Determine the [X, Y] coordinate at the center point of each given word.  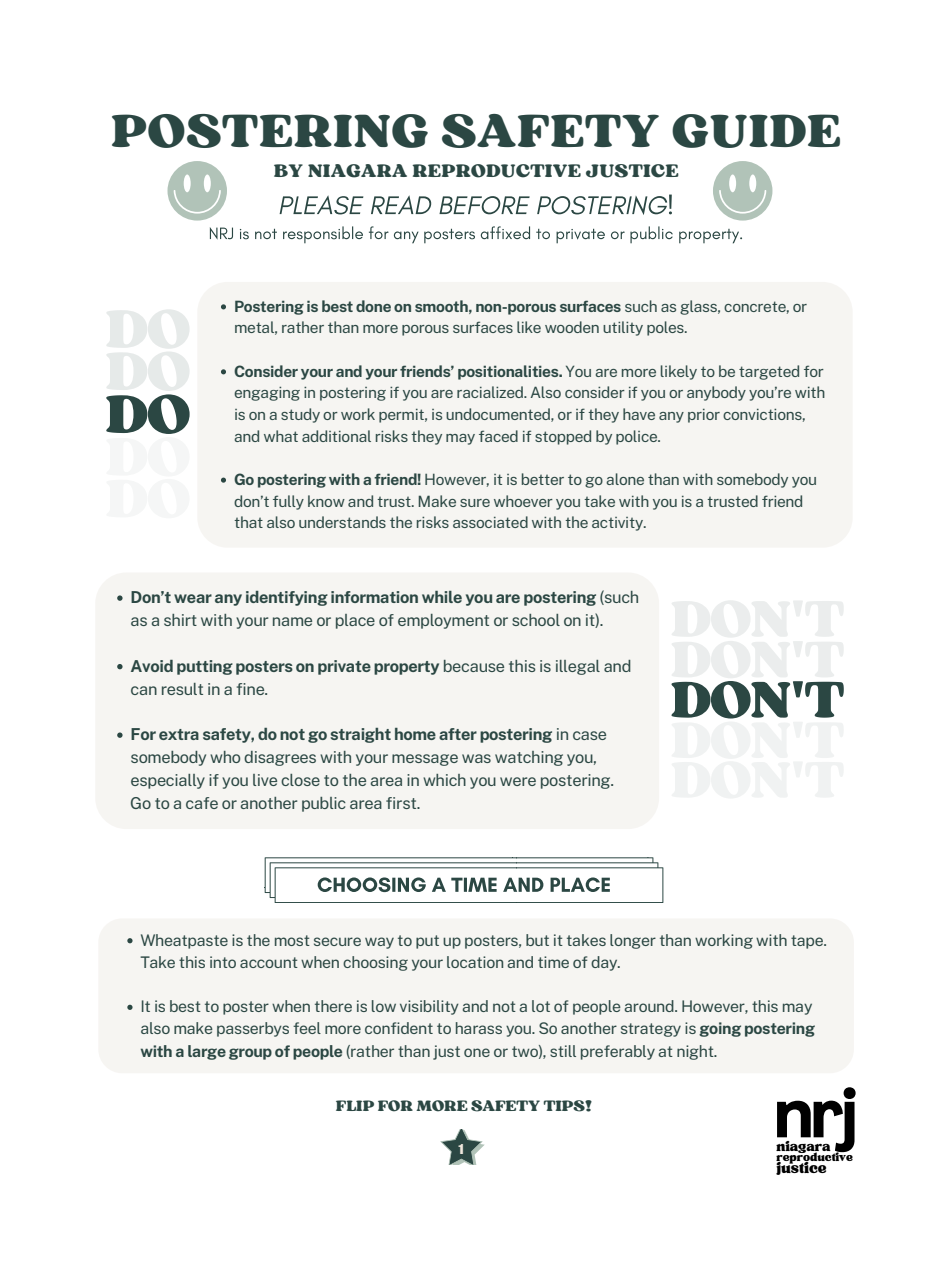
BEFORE [484, 205]
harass [479, 1028]
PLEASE [321, 205]
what [281, 436]
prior [704, 416]
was [476, 758]
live [265, 780]
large [207, 1052]
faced [498, 436]
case [589, 735]
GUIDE [756, 131]
